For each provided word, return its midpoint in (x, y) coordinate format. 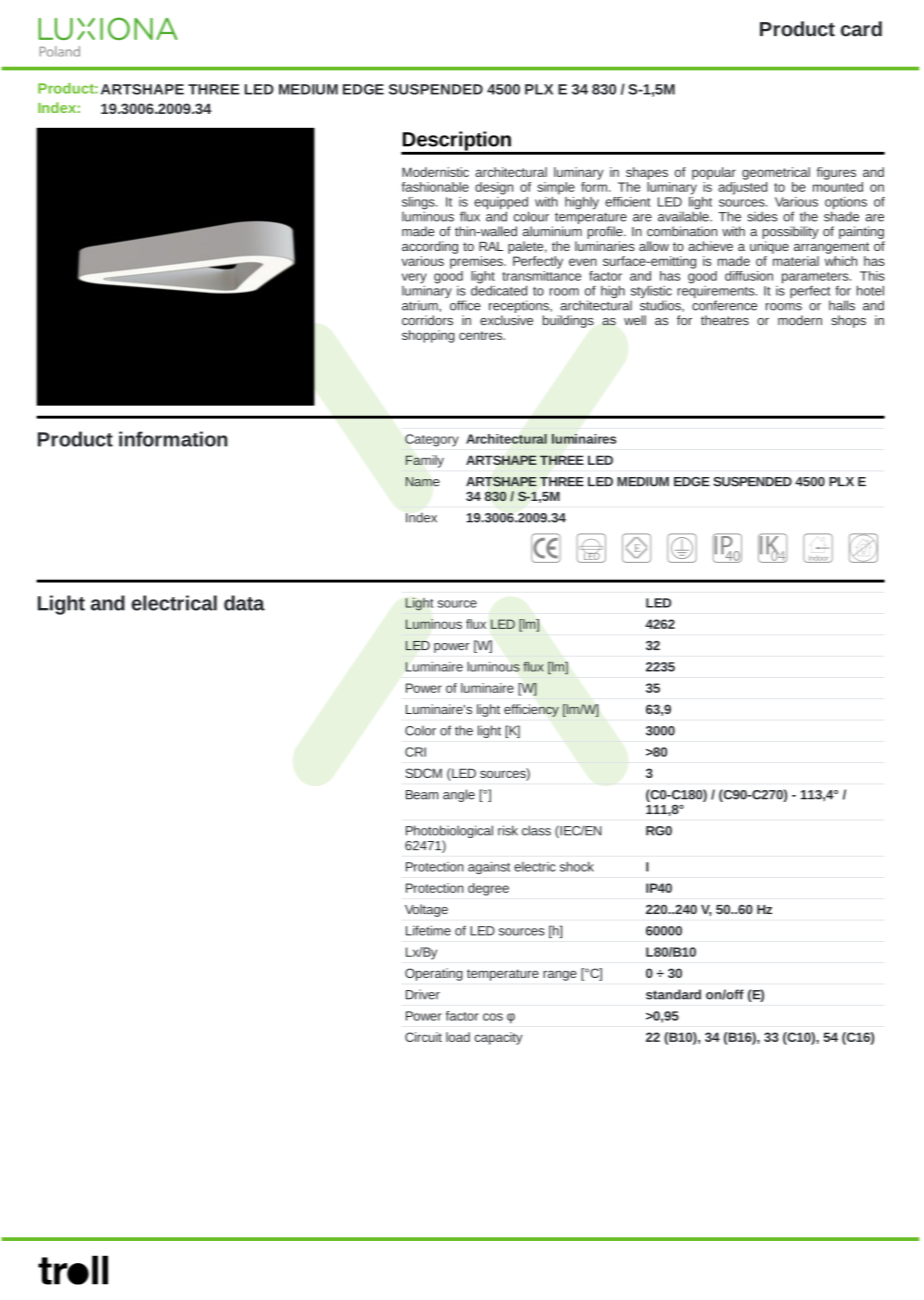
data (244, 603)
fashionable (435, 187)
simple (556, 188)
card (861, 29)
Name (423, 482)
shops (848, 321)
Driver (423, 994)
